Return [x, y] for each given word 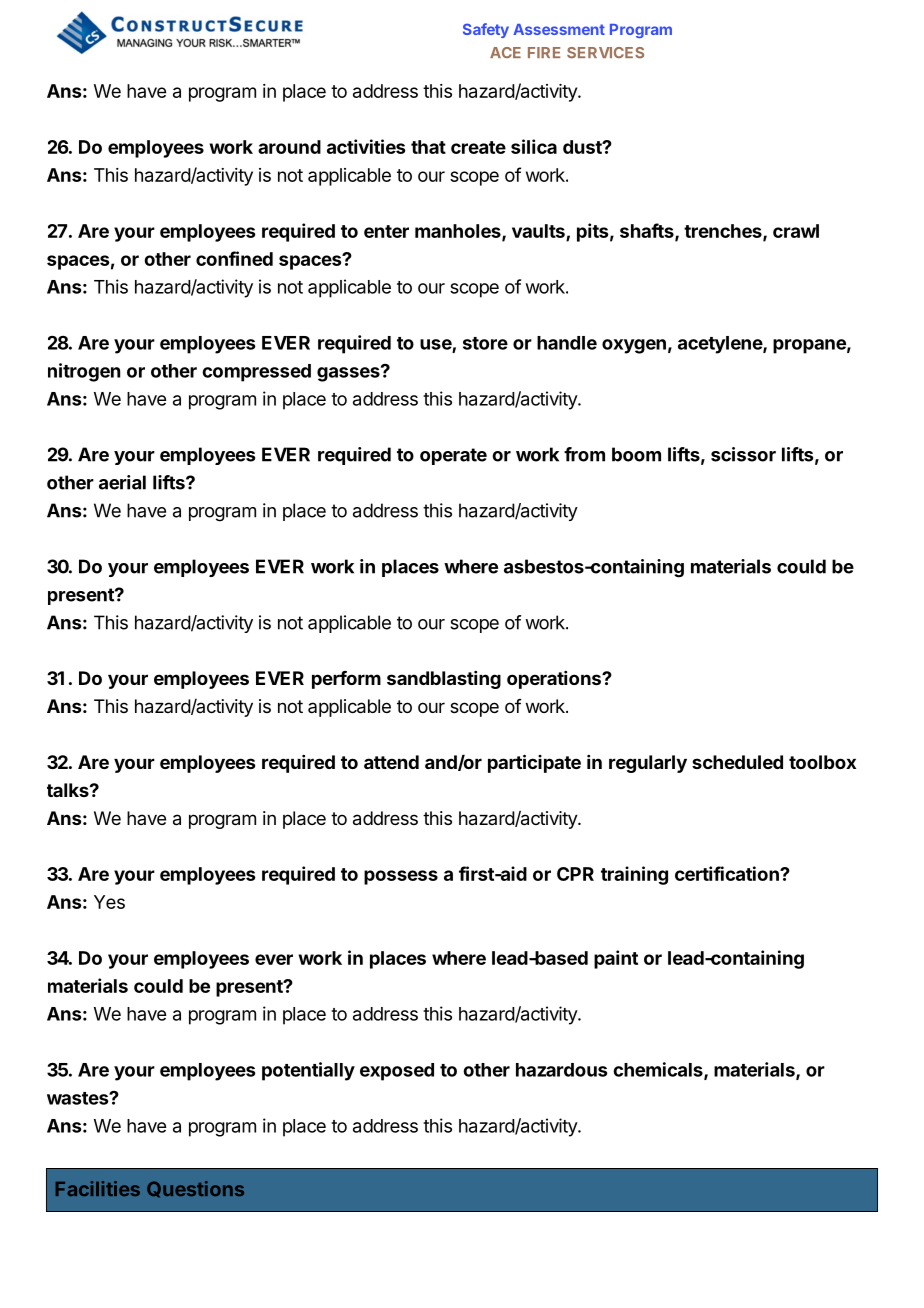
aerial [122, 482]
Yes [109, 902]
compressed [256, 373]
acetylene [721, 345]
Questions [195, 1189]
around [289, 147]
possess [401, 877]
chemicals [659, 1070]
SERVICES [605, 53]
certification [728, 873]
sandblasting [444, 680]
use [436, 345]
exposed [397, 1072]
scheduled [737, 762]
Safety [486, 30]
